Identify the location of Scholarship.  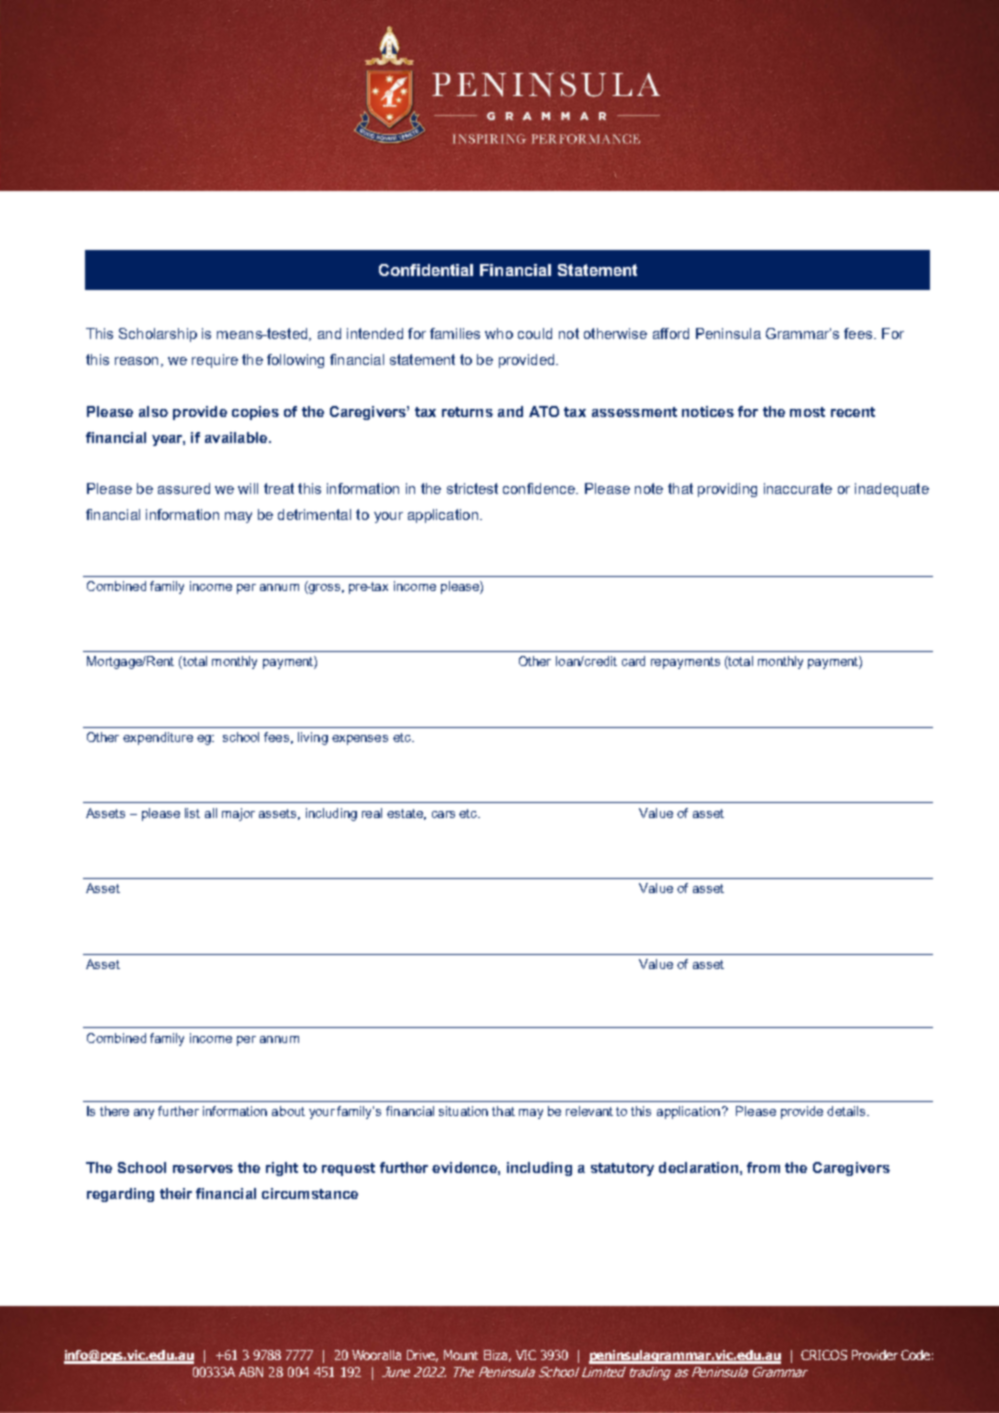
(158, 335).
